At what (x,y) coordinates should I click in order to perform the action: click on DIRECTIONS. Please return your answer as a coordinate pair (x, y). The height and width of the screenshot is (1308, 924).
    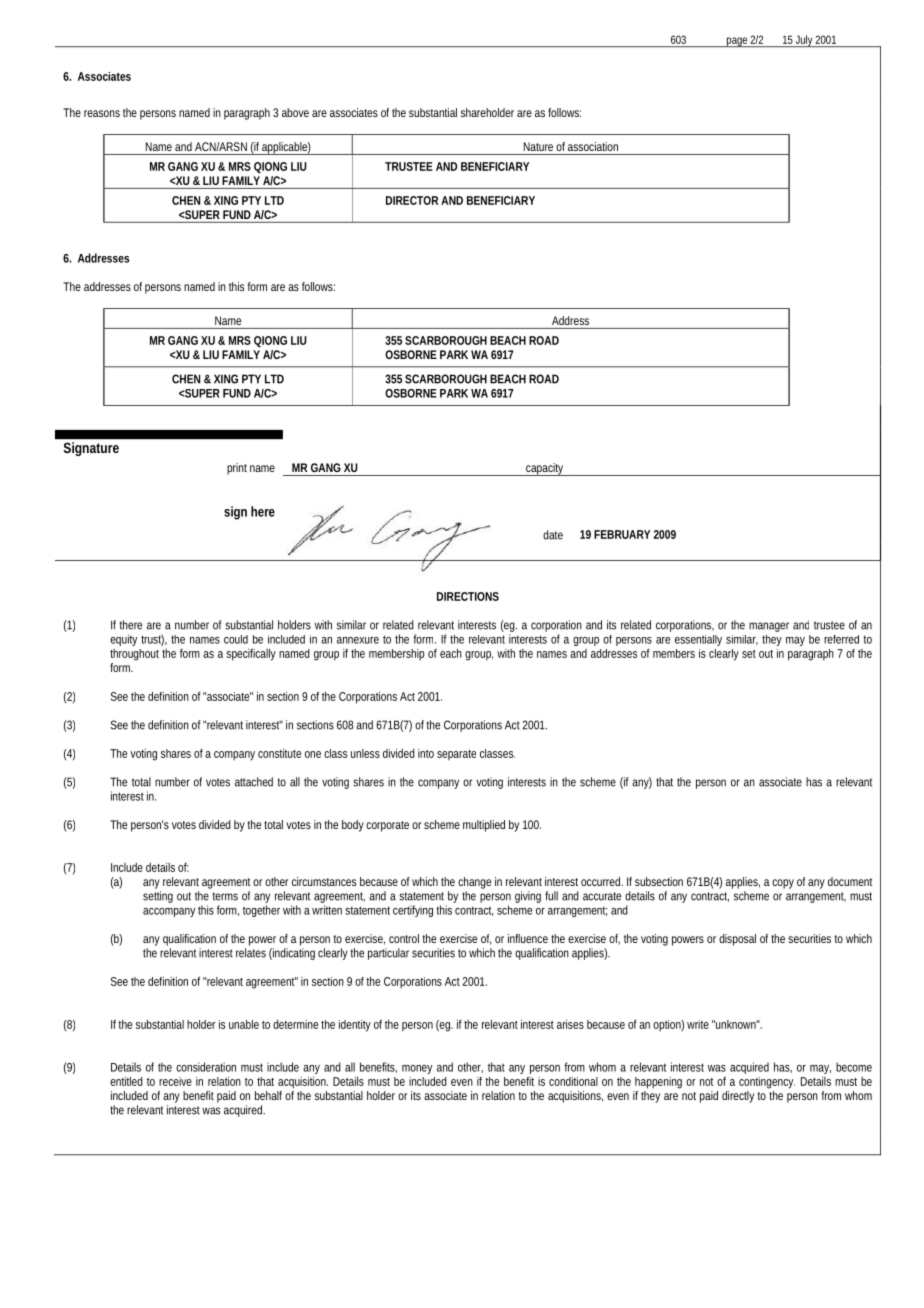
    Looking at the image, I should click on (468, 596).
